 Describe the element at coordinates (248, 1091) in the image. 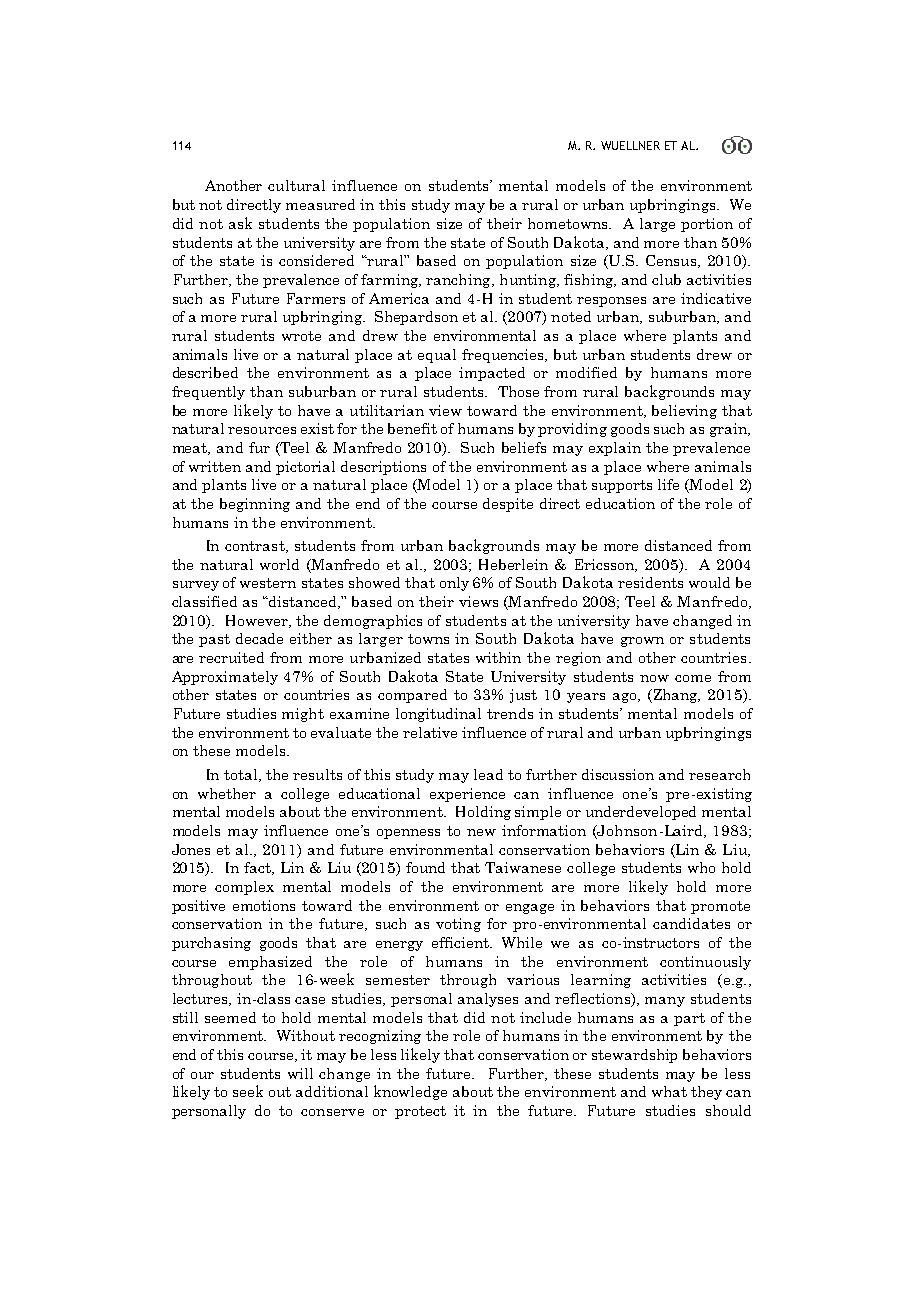

I see `seek` at that location.
